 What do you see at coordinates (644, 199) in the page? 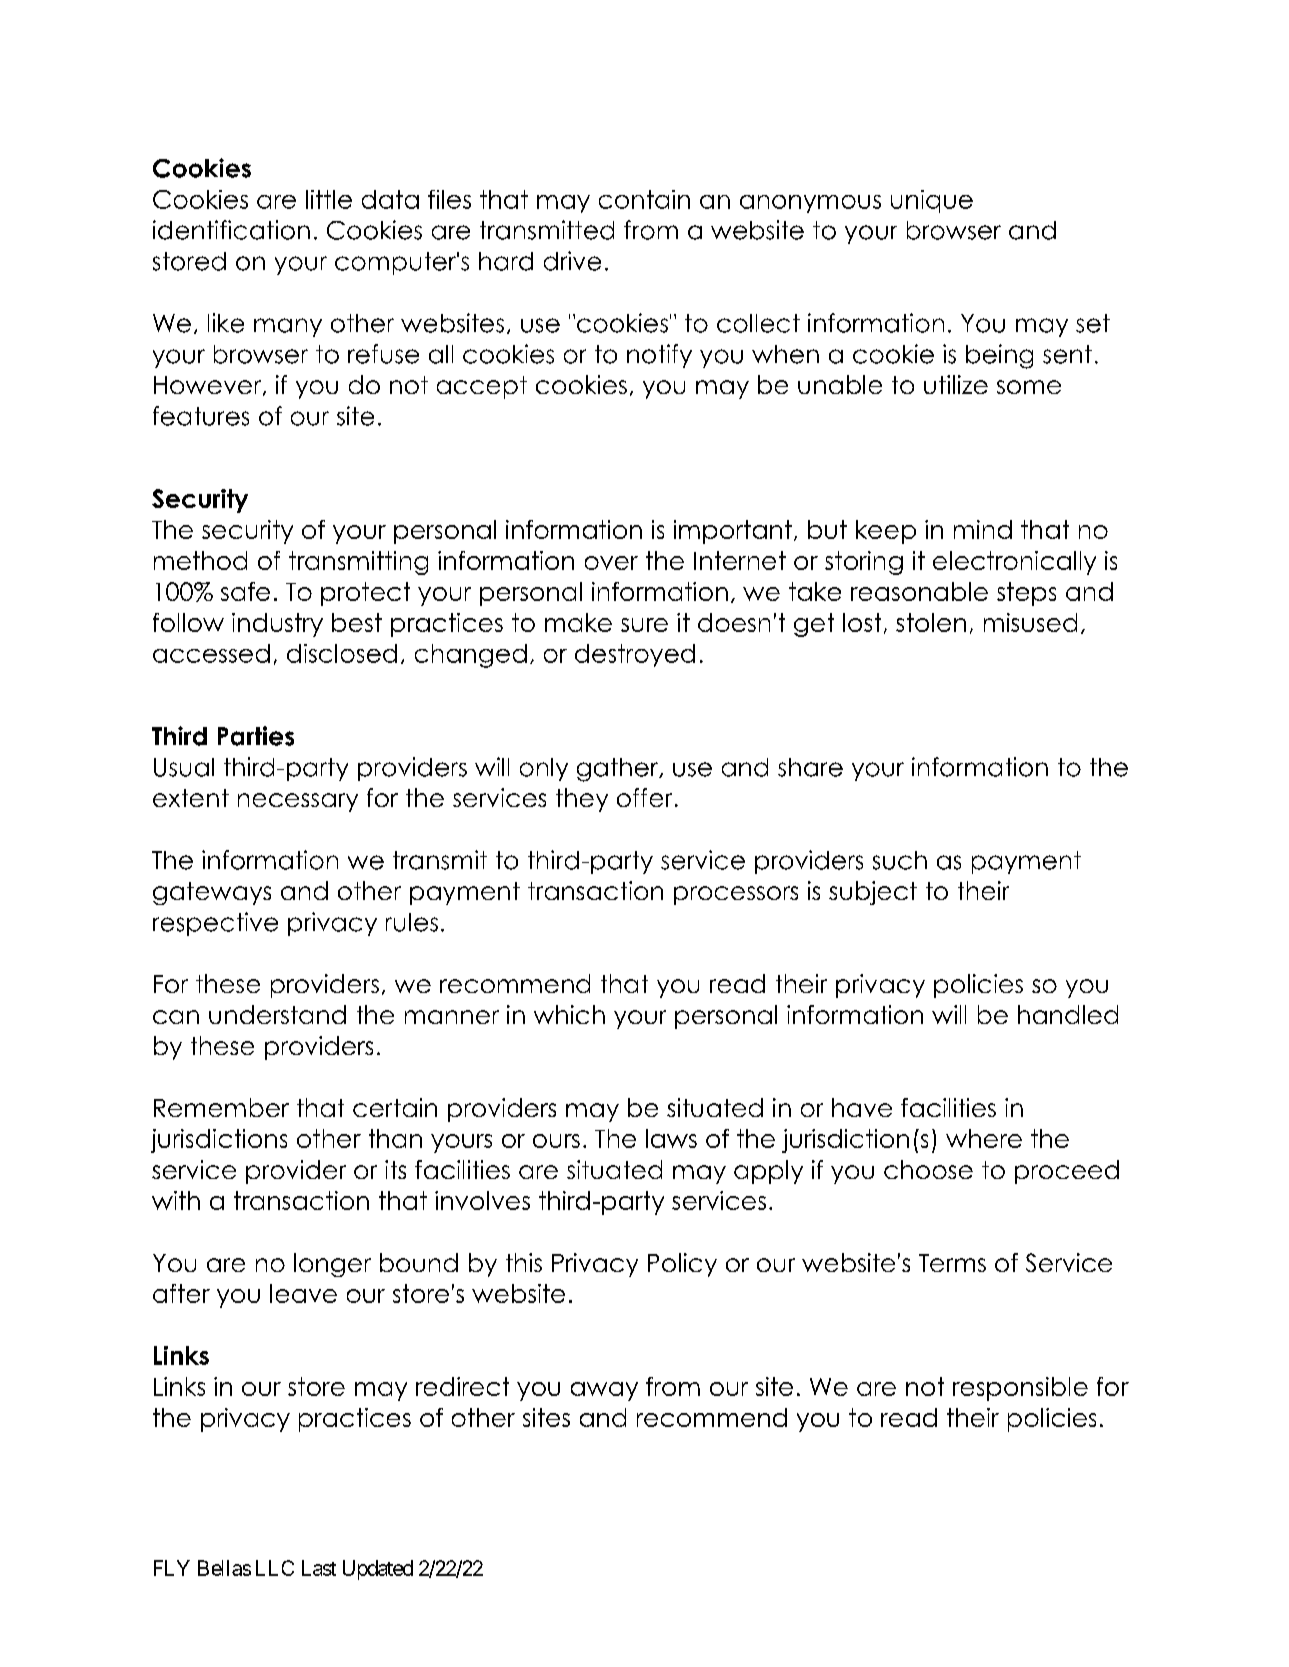
I see `contain` at bounding box center [644, 199].
